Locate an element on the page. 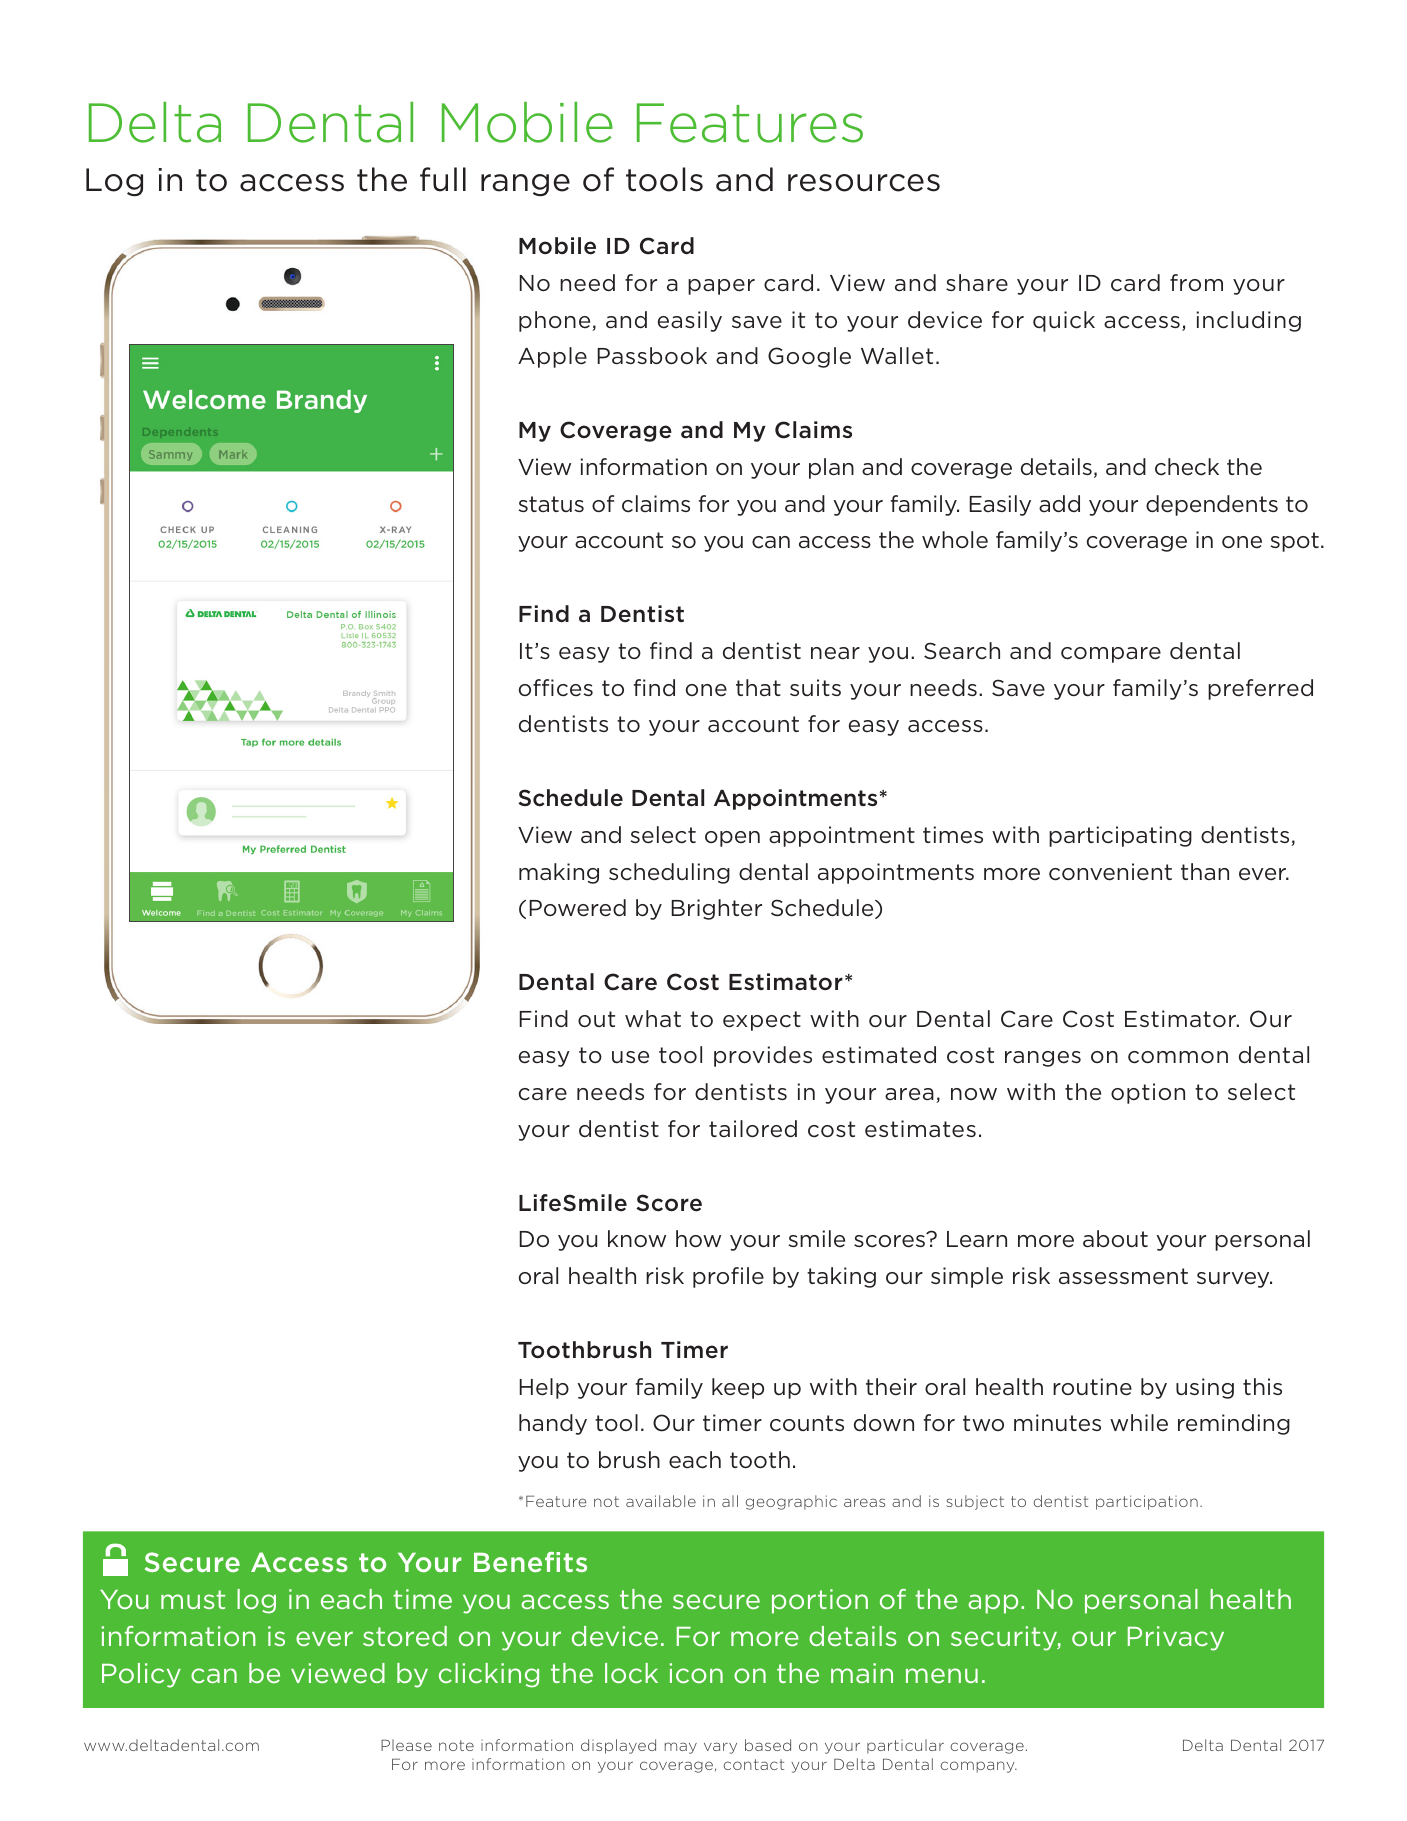 The image size is (1407, 1821). Please is located at coordinates (406, 1745).
